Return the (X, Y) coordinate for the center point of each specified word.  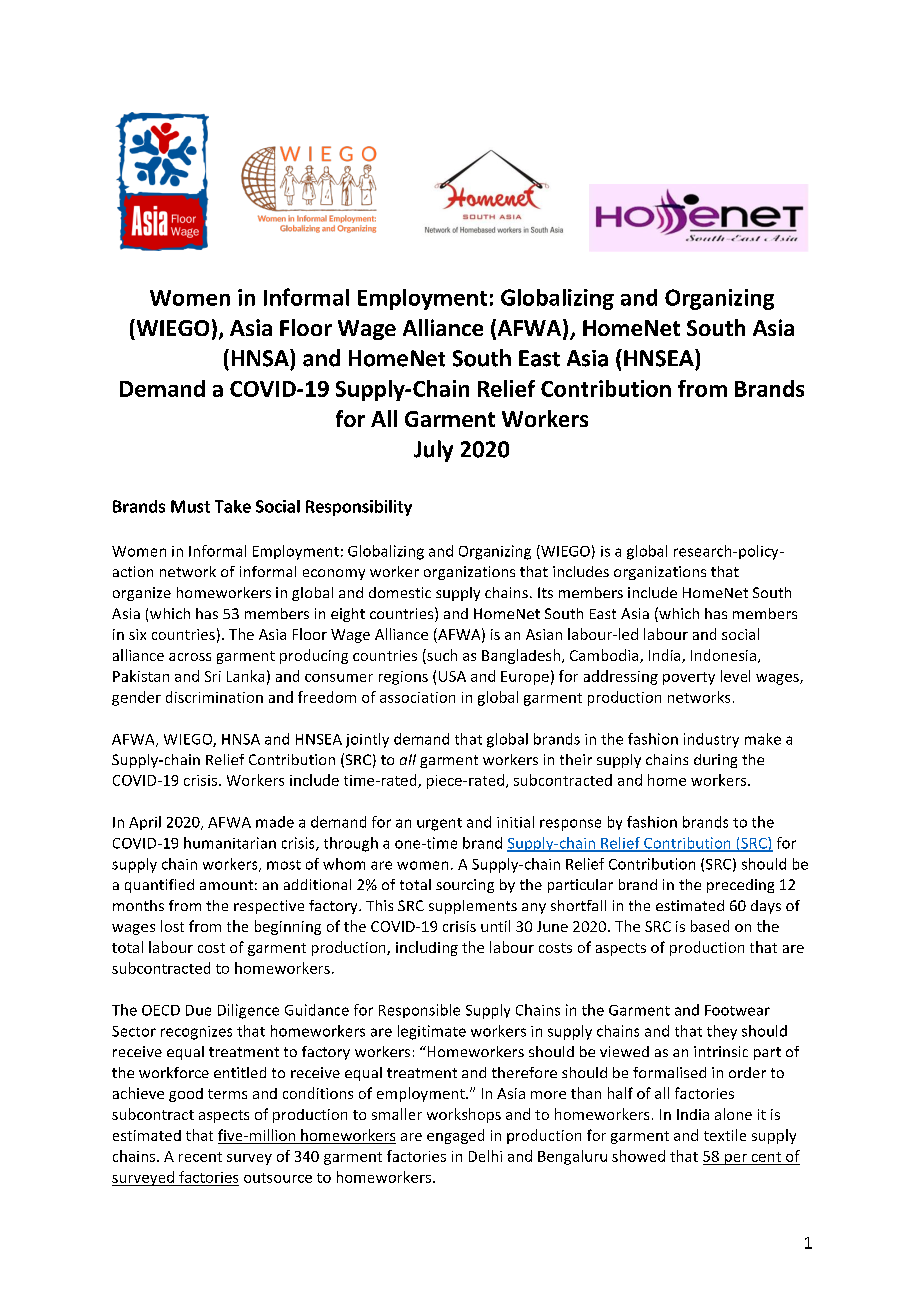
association (417, 697)
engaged (455, 1136)
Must (190, 506)
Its (545, 592)
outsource (278, 1178)
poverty (689, 678)
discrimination (214, 697)
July (433, 451)
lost (172, 926)
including (427, 948)
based (710, 926)
